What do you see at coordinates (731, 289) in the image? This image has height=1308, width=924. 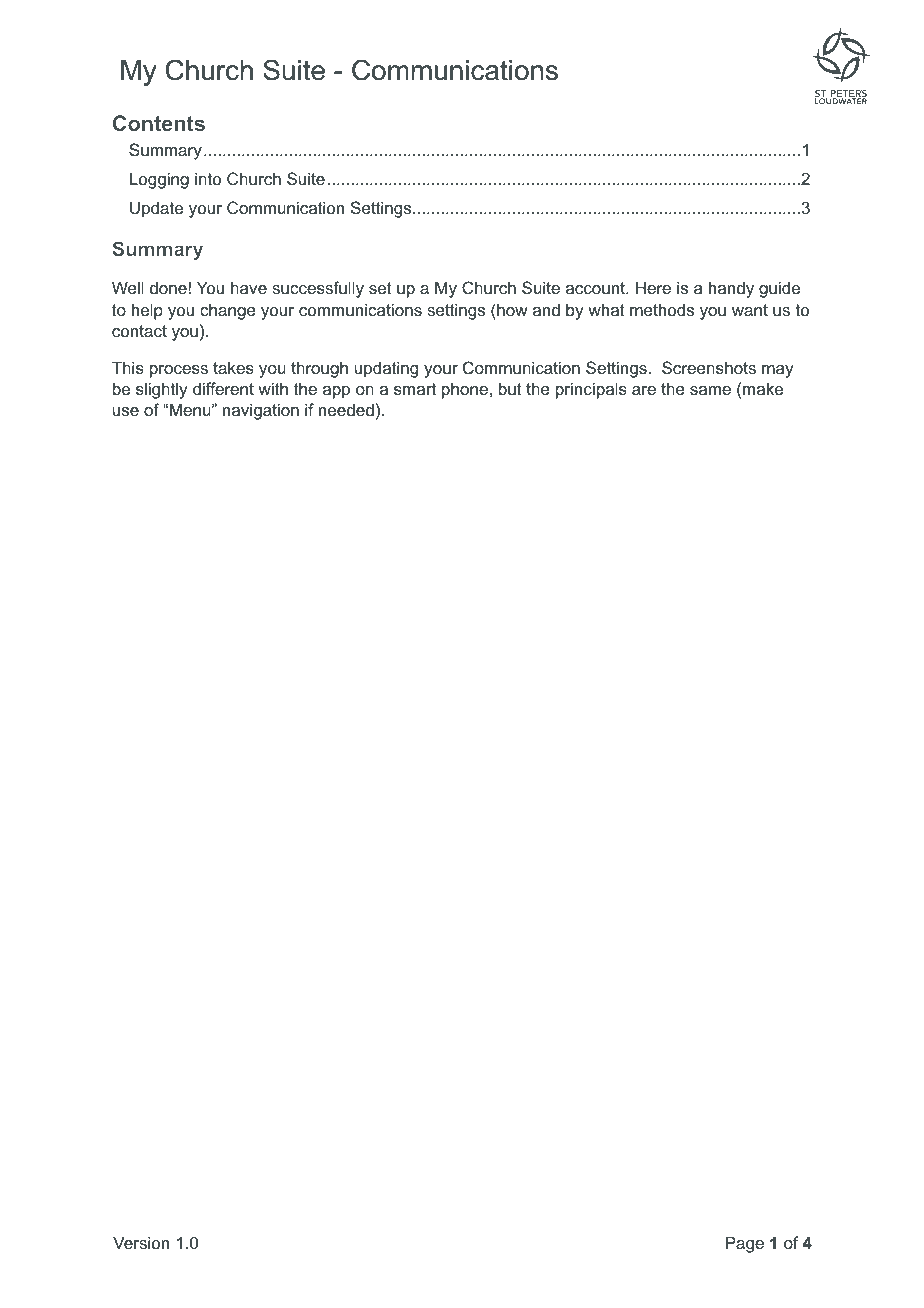 I see `handy` at bounding box center [731, 289].
